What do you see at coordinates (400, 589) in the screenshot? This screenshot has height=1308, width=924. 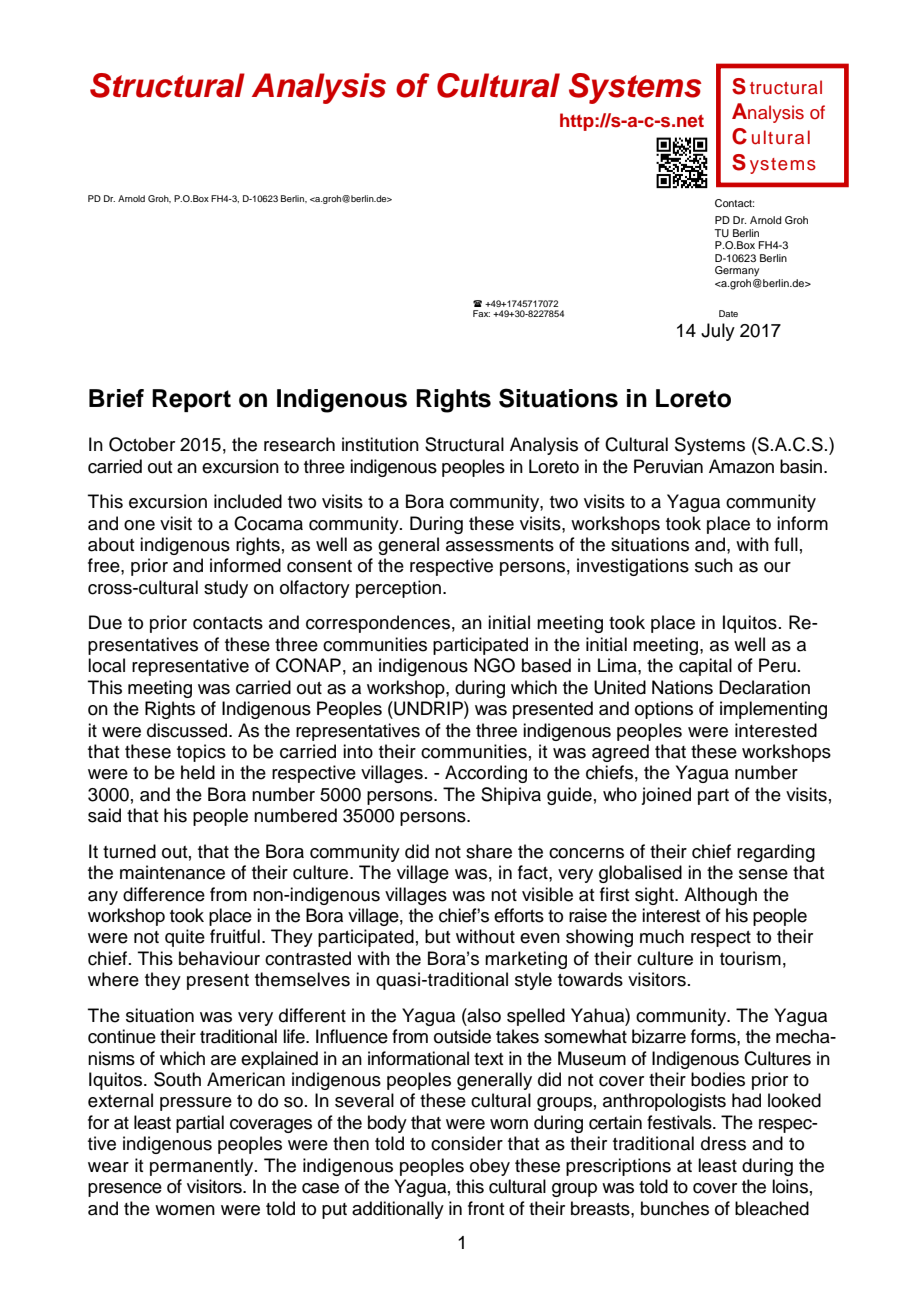 I see `perception` at bounding box center [400, 589].
